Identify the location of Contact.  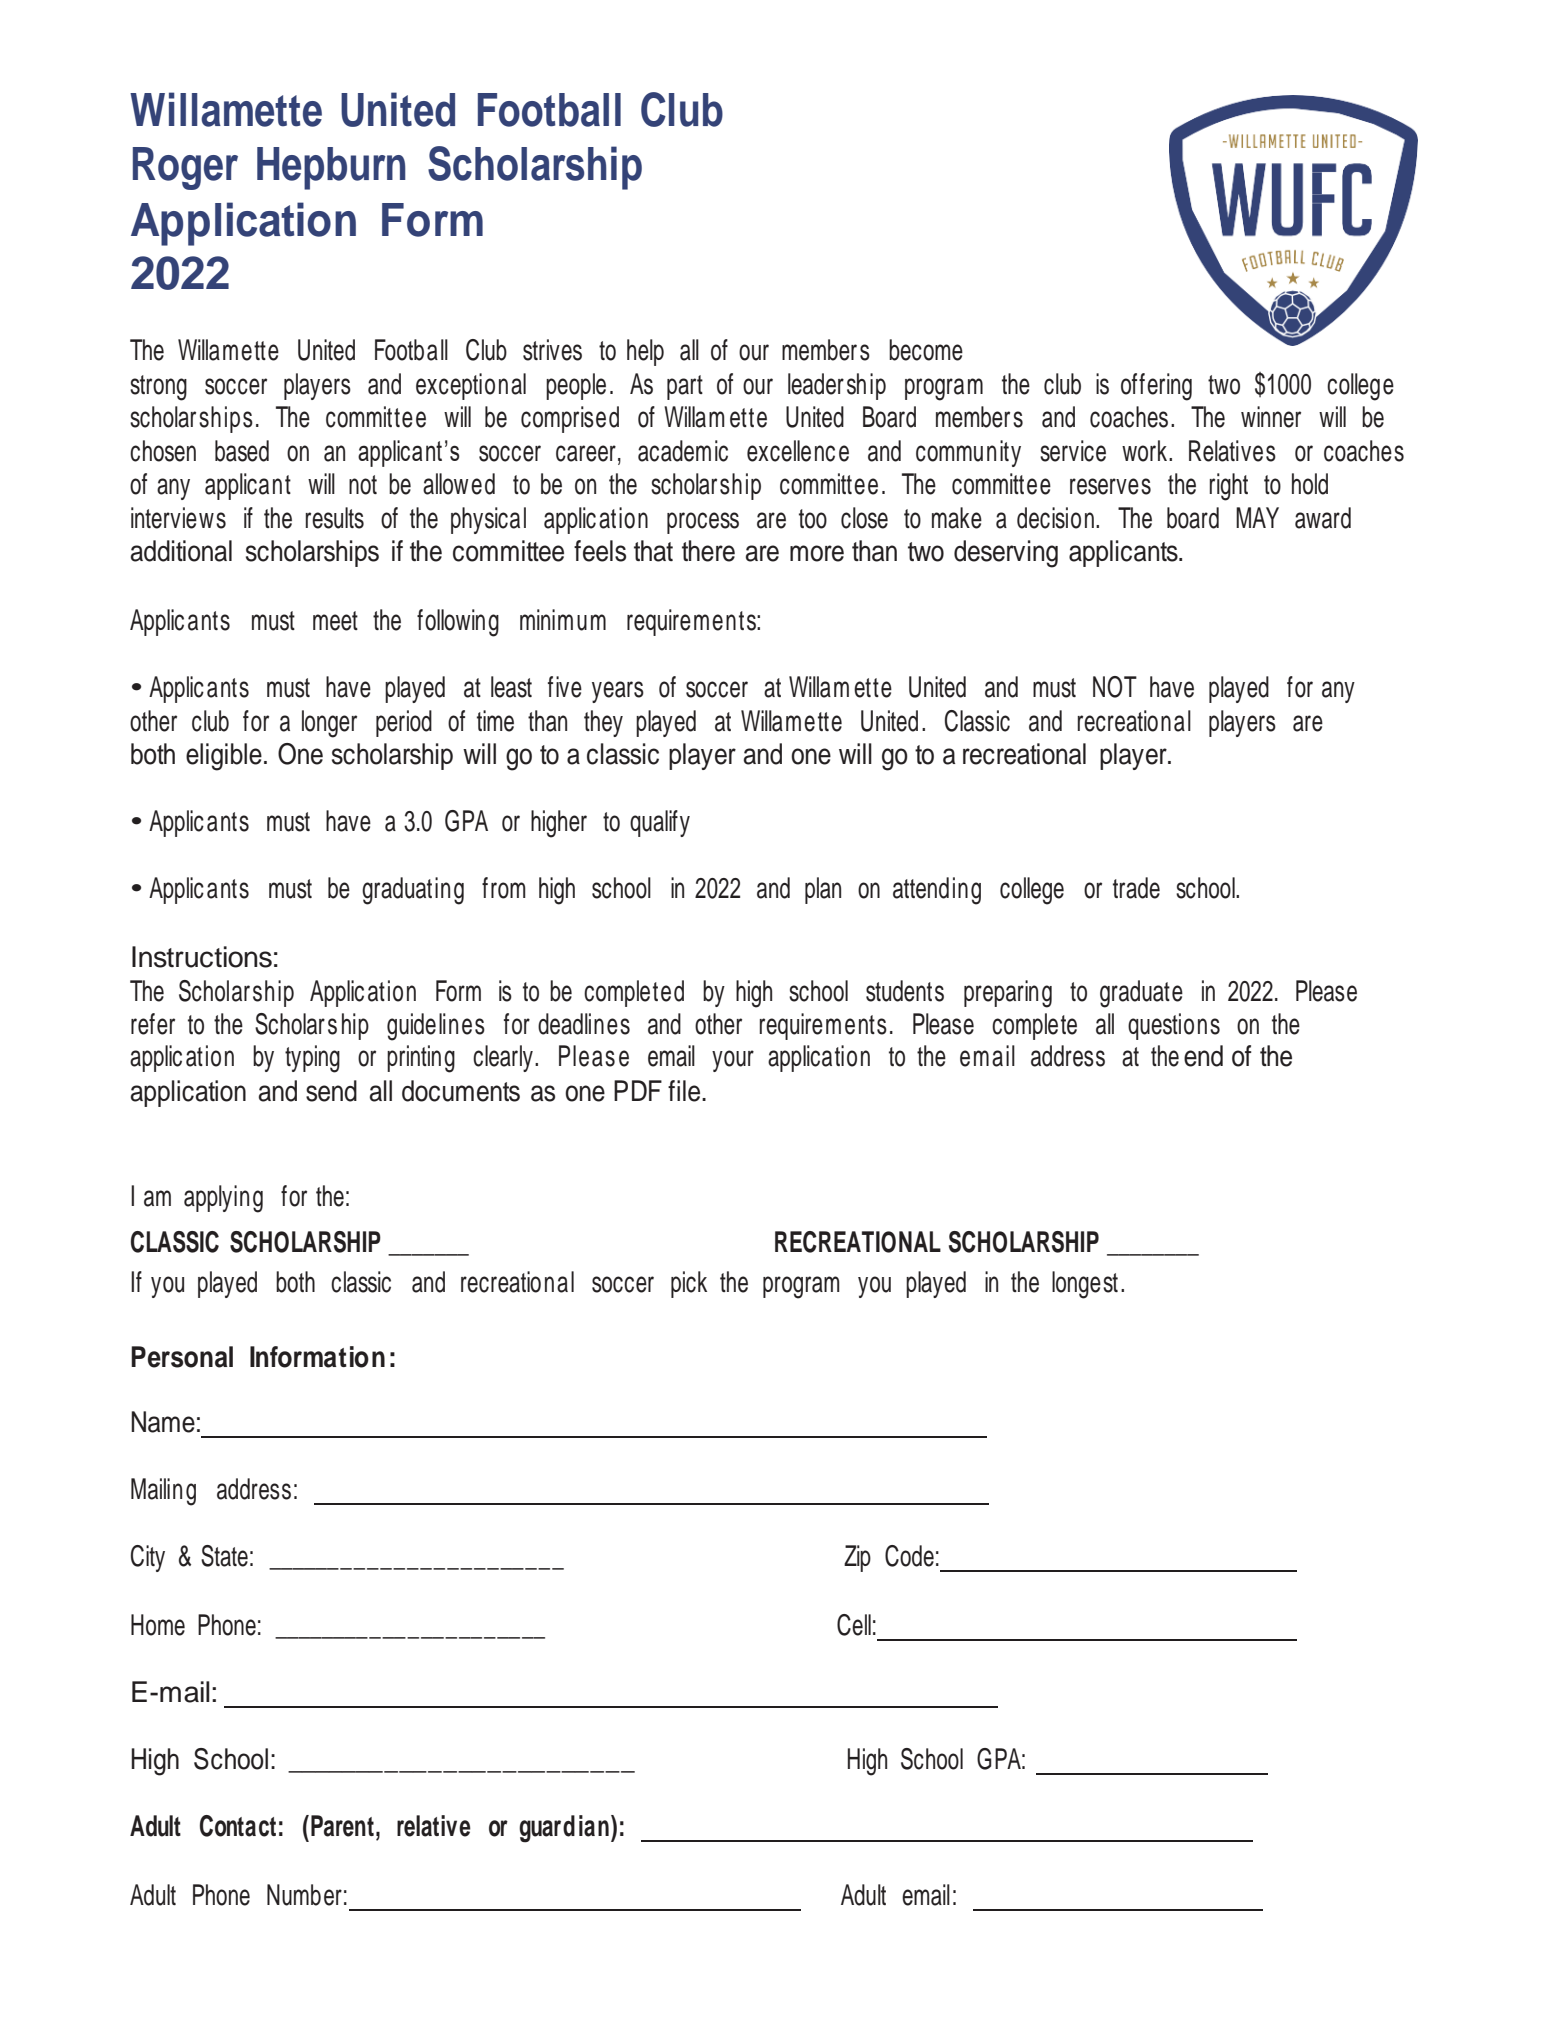
(238, 1826).
